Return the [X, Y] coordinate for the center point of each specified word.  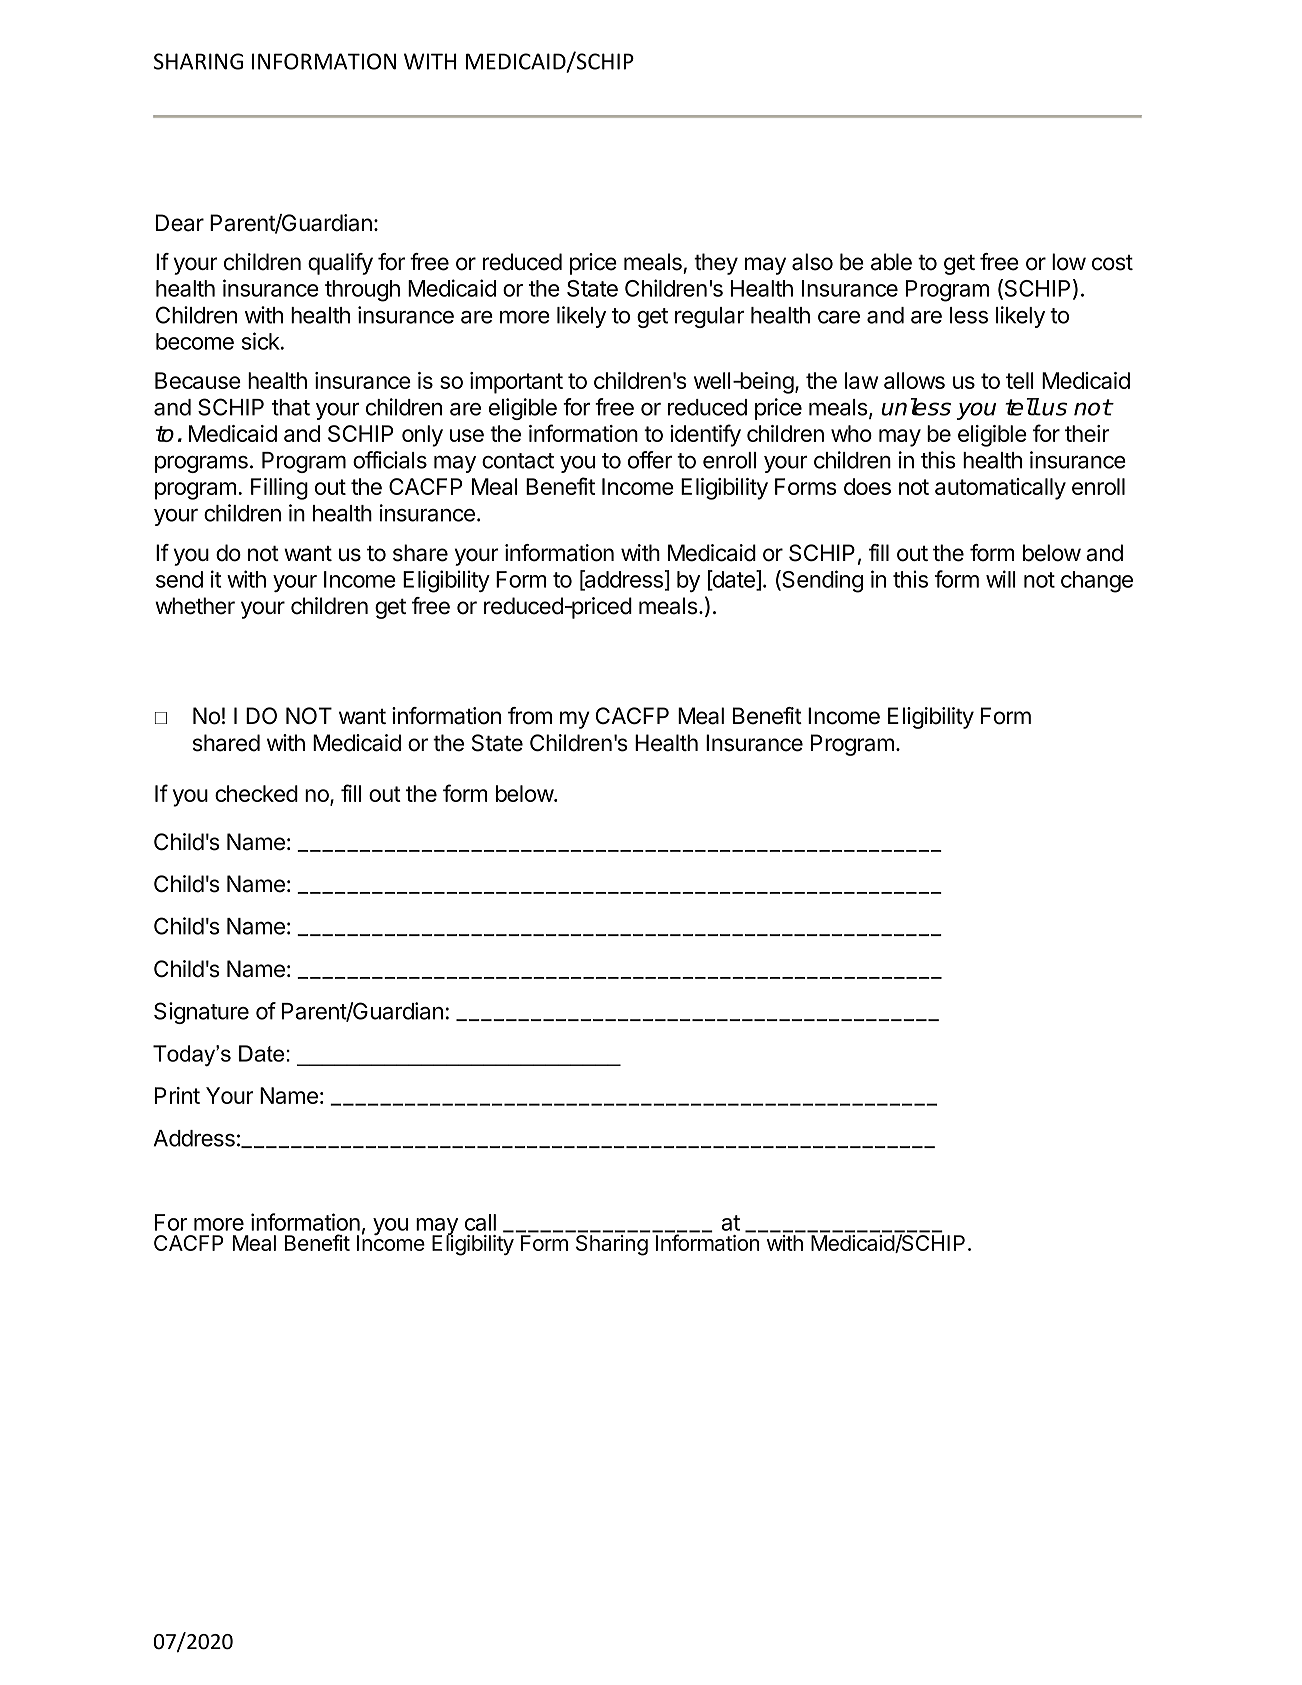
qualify [340, 264]
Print [177, 1095]
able [891, 262]
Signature [201, 1013]
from [530, 716]
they [716, 264]
